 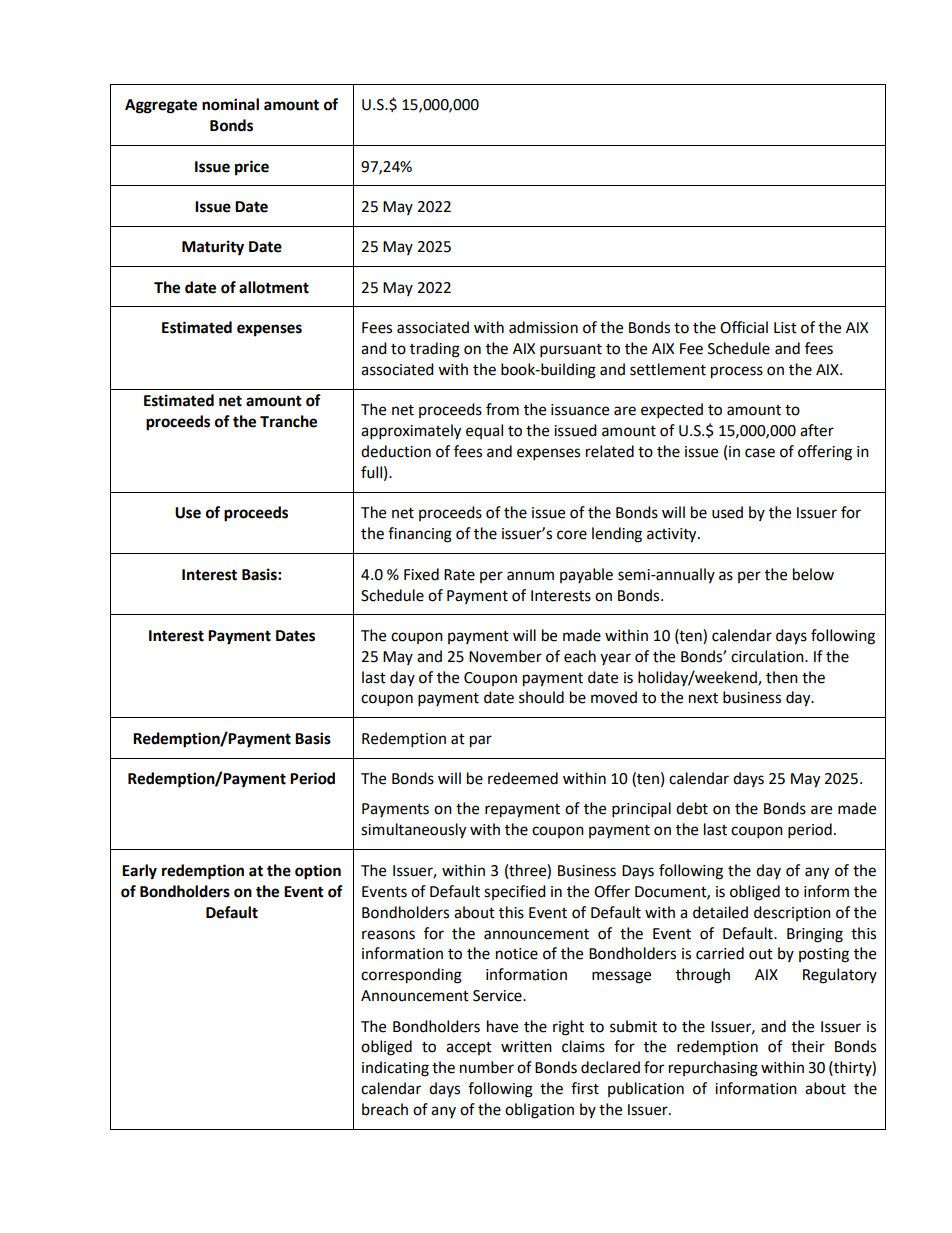 What do you see at coordinates (252, 168) in the document?
I see `price` at bounding box center [252, 168].
